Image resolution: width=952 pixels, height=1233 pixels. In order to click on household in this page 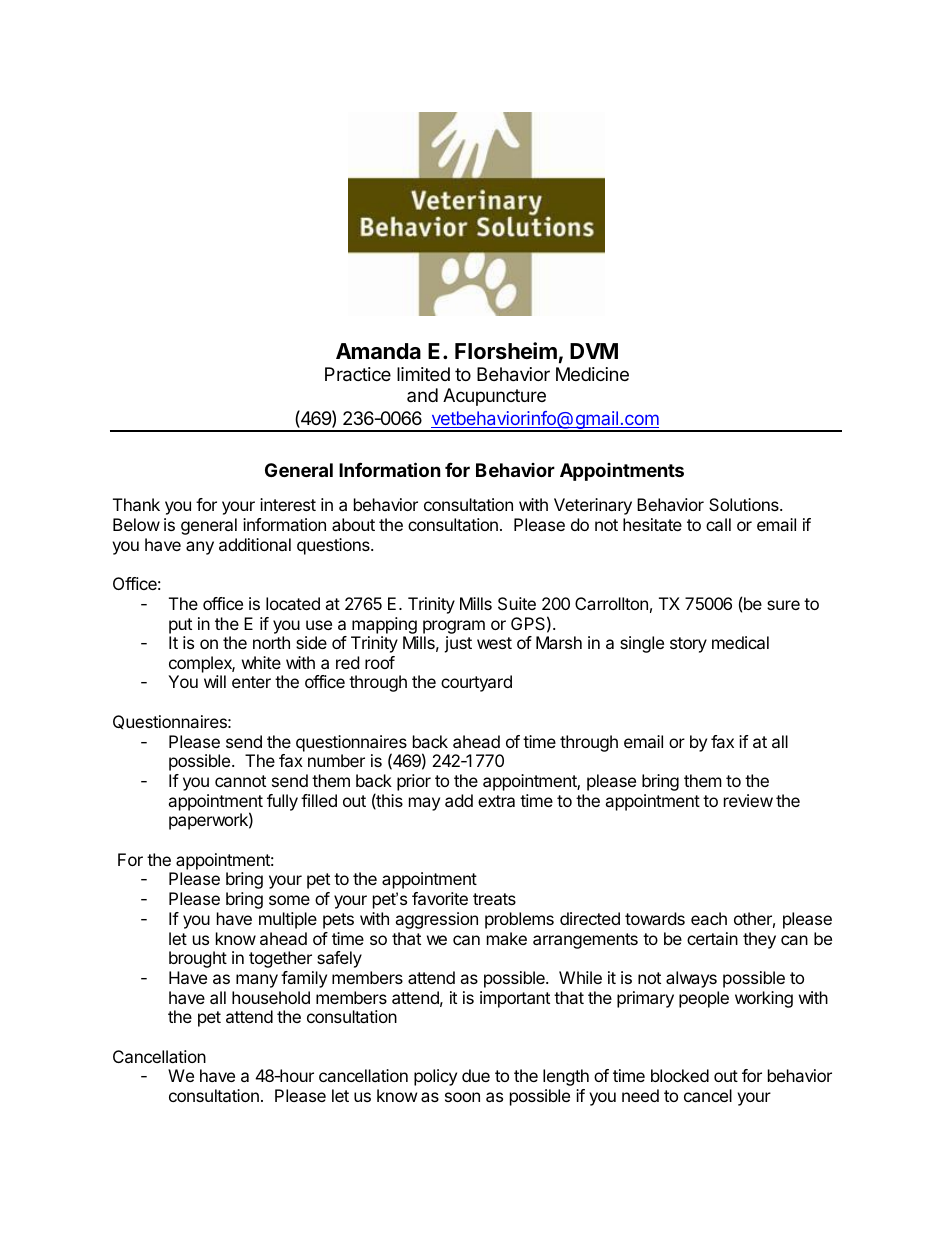, I will do `click(271, 997)`.
